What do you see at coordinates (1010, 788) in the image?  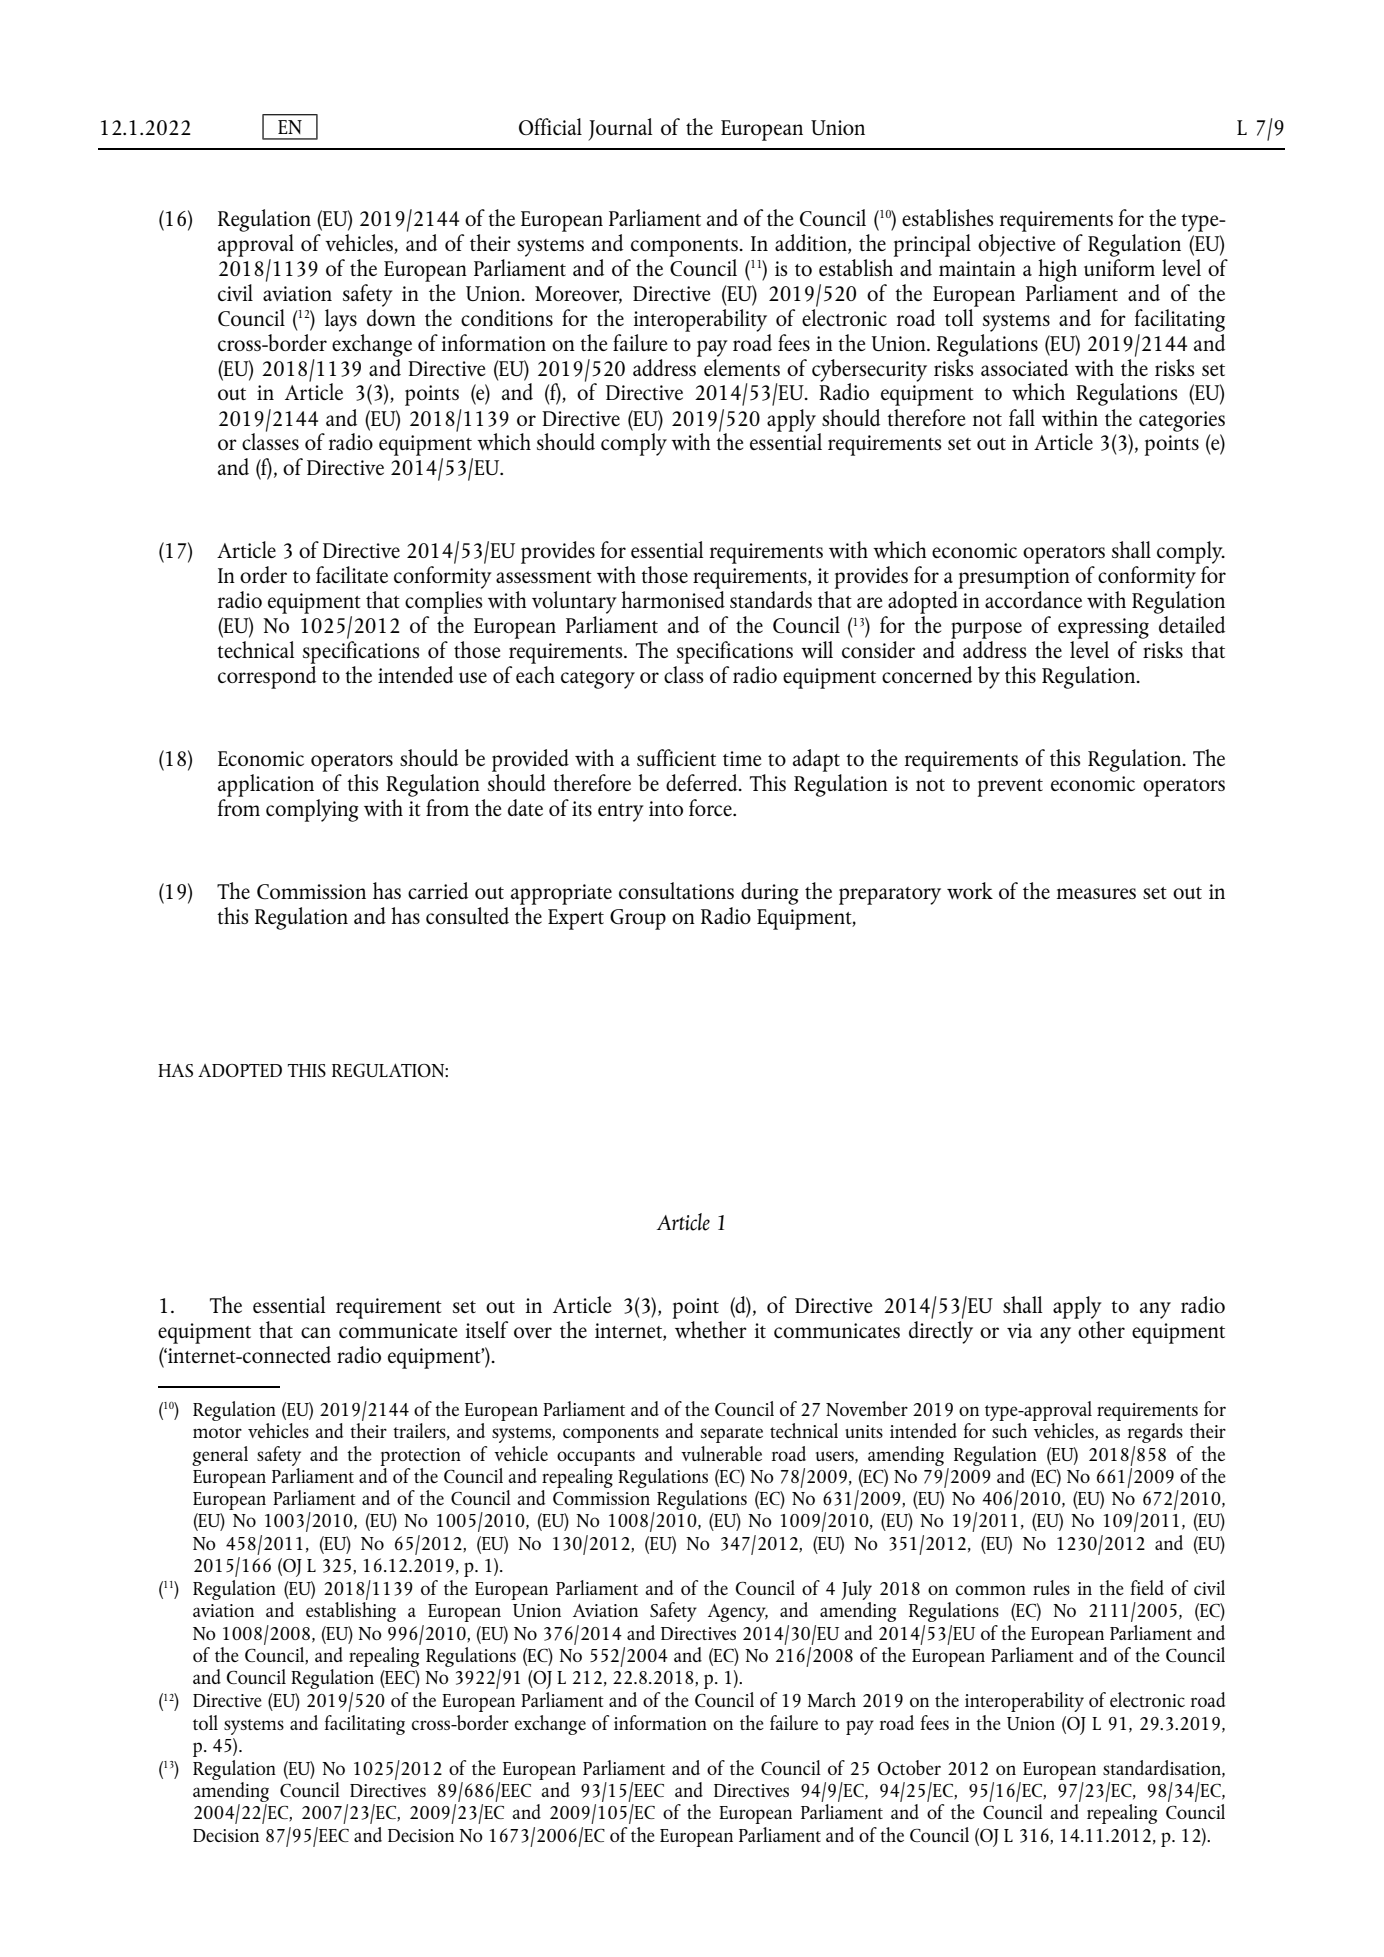 I see `prevent` at bounding box center [1010, 788].
